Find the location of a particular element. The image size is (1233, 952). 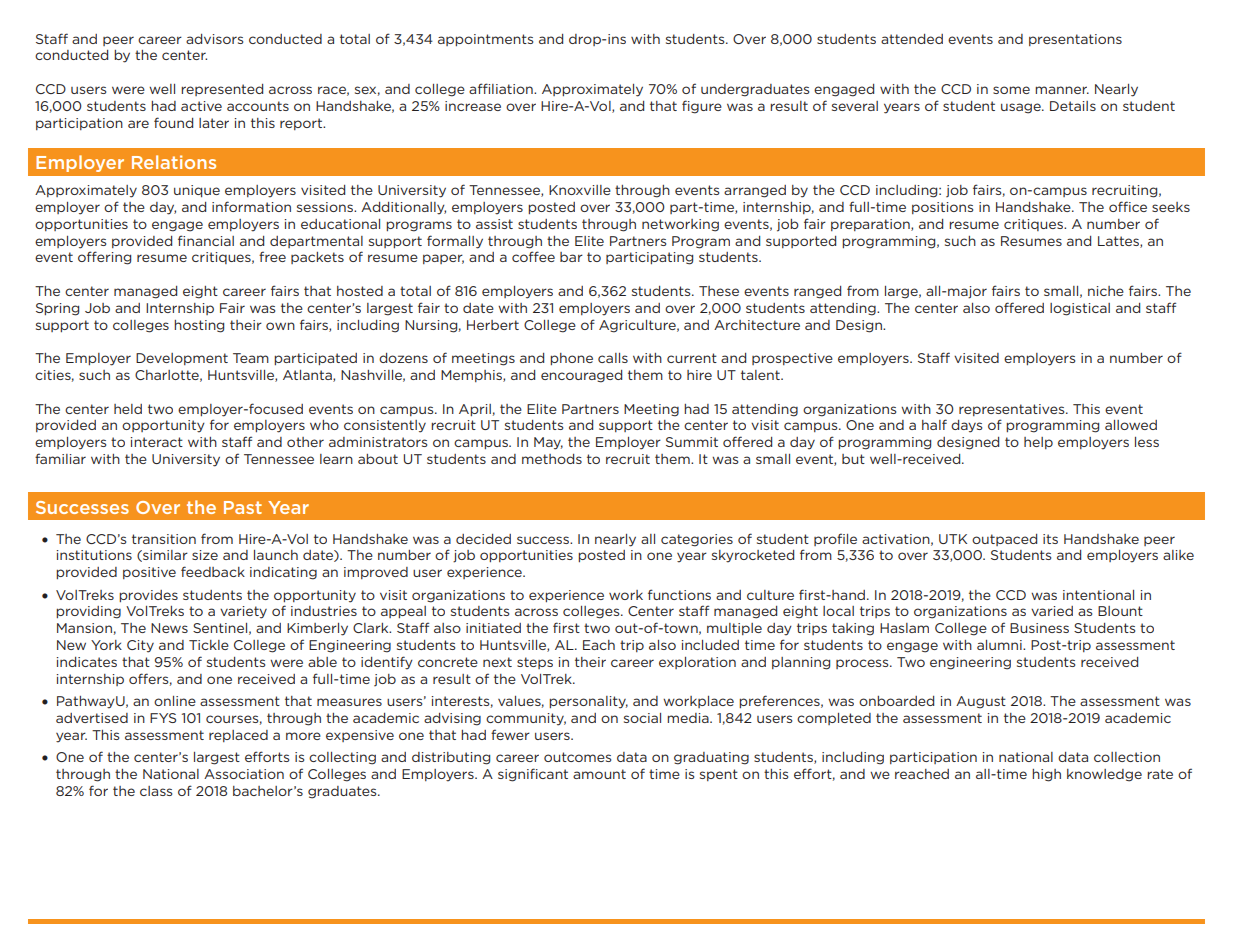

Business is located at coordinates (1039, 628).
